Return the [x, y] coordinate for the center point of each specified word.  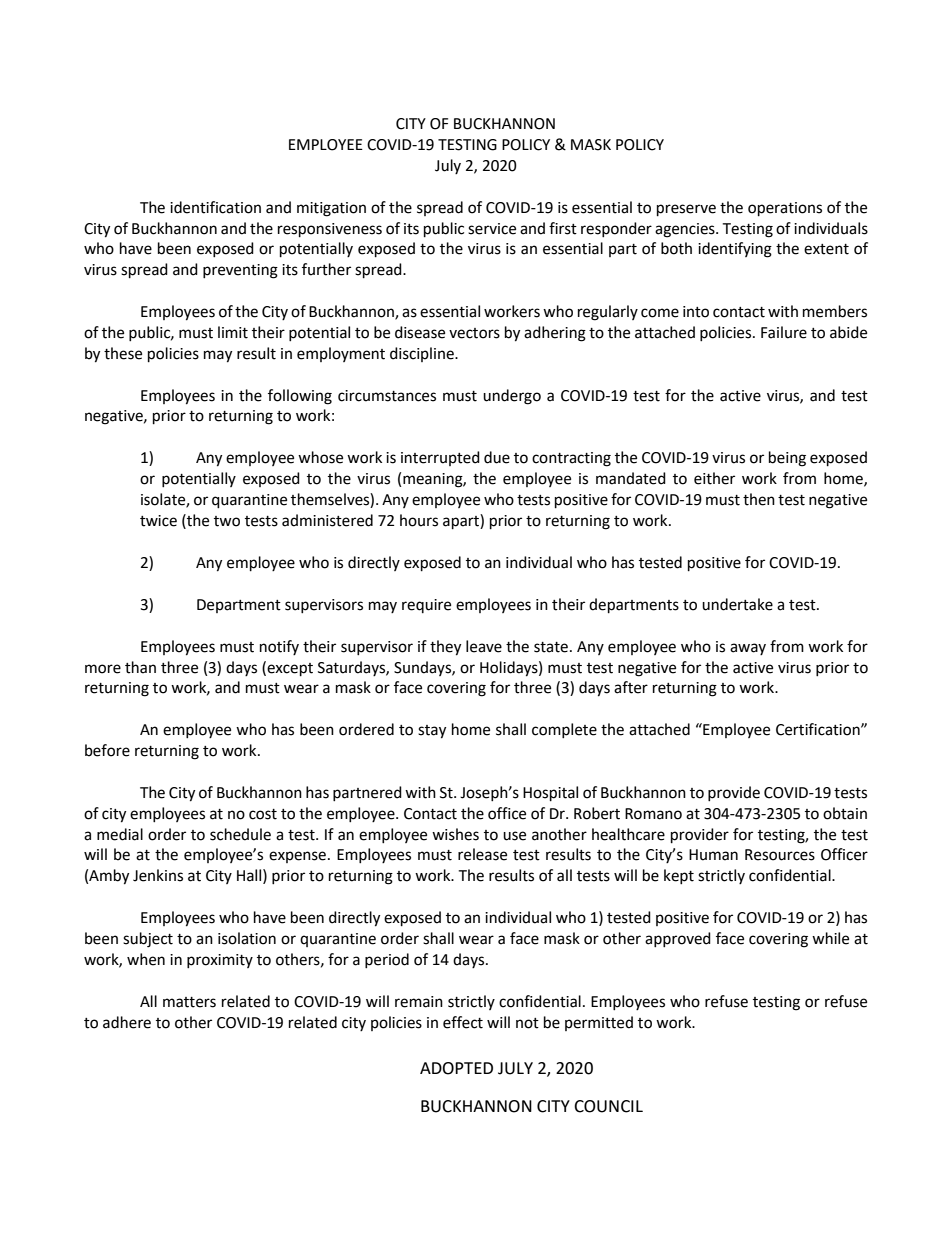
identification [215, 207]
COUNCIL [608, 1106]
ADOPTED [456, 1068]
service [492, 229]
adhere [127, 1022]
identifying [735, 250]
